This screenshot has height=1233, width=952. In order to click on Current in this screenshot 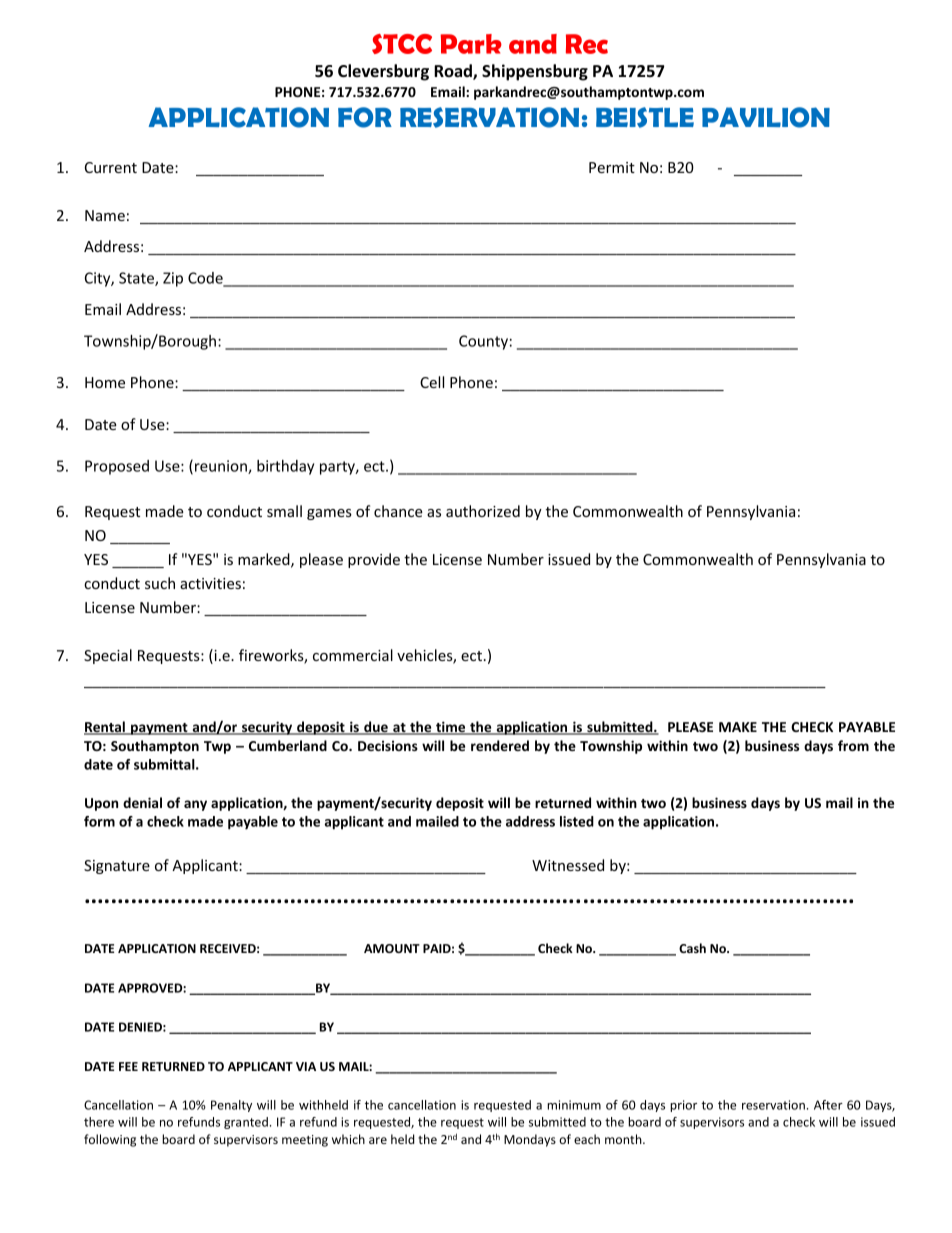, I will do `click(111, 167)`.
